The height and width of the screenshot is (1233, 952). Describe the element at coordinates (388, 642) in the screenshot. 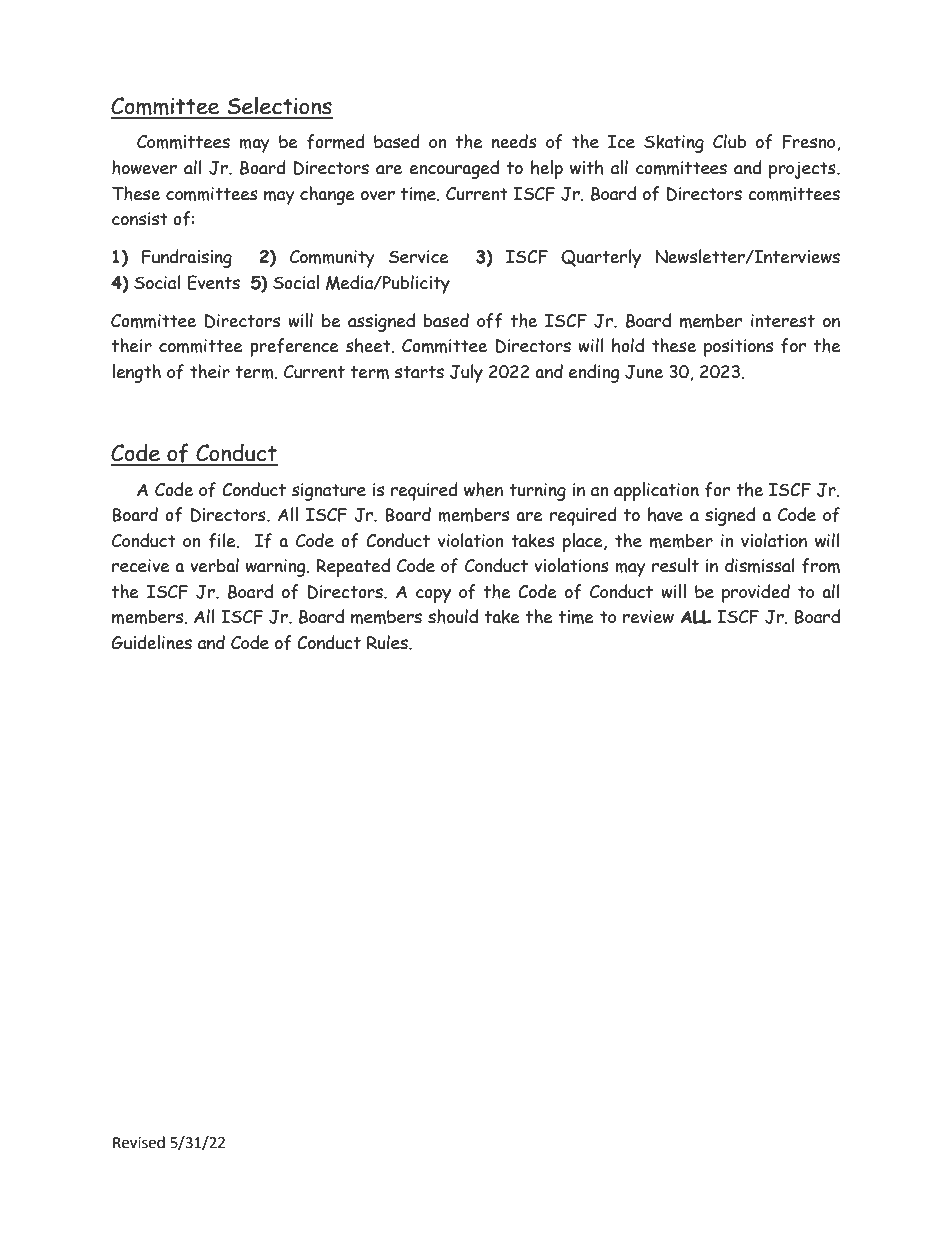

I see `Rules` at that location.
